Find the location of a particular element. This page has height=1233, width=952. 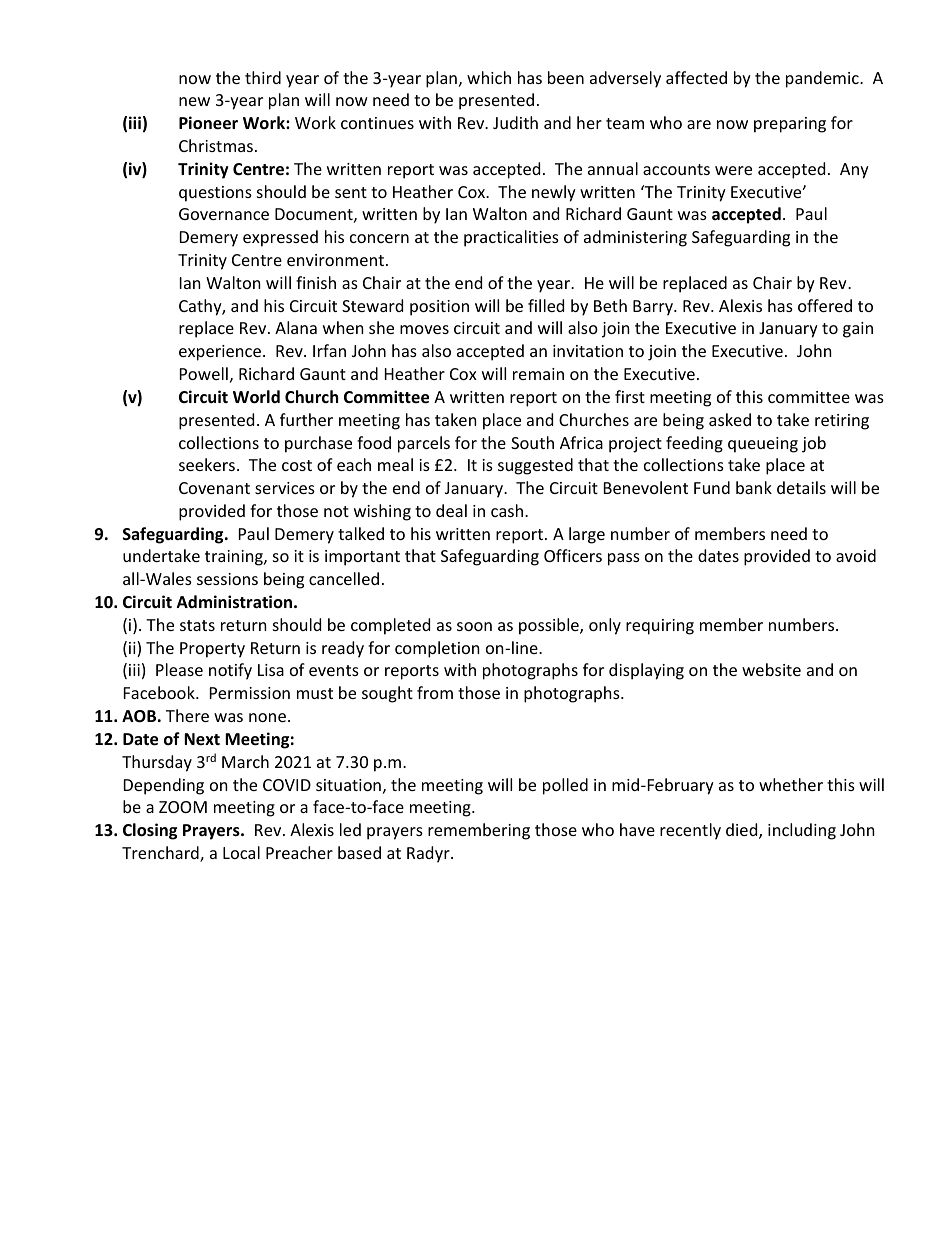

Pioneer is located at coordinates (208, 123).
